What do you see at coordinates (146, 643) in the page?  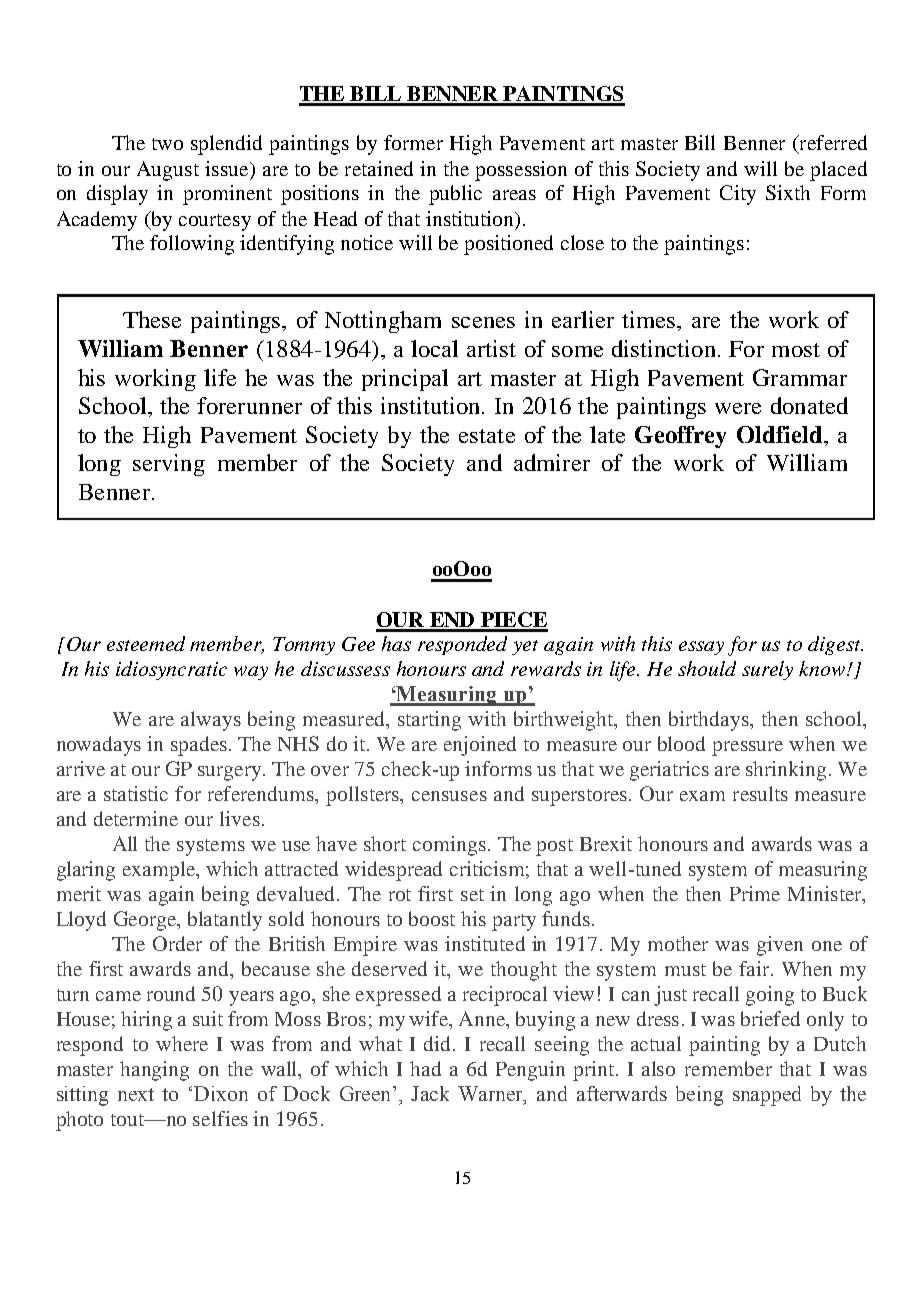 I see `esteemed` at bounding box center [146, 643].
